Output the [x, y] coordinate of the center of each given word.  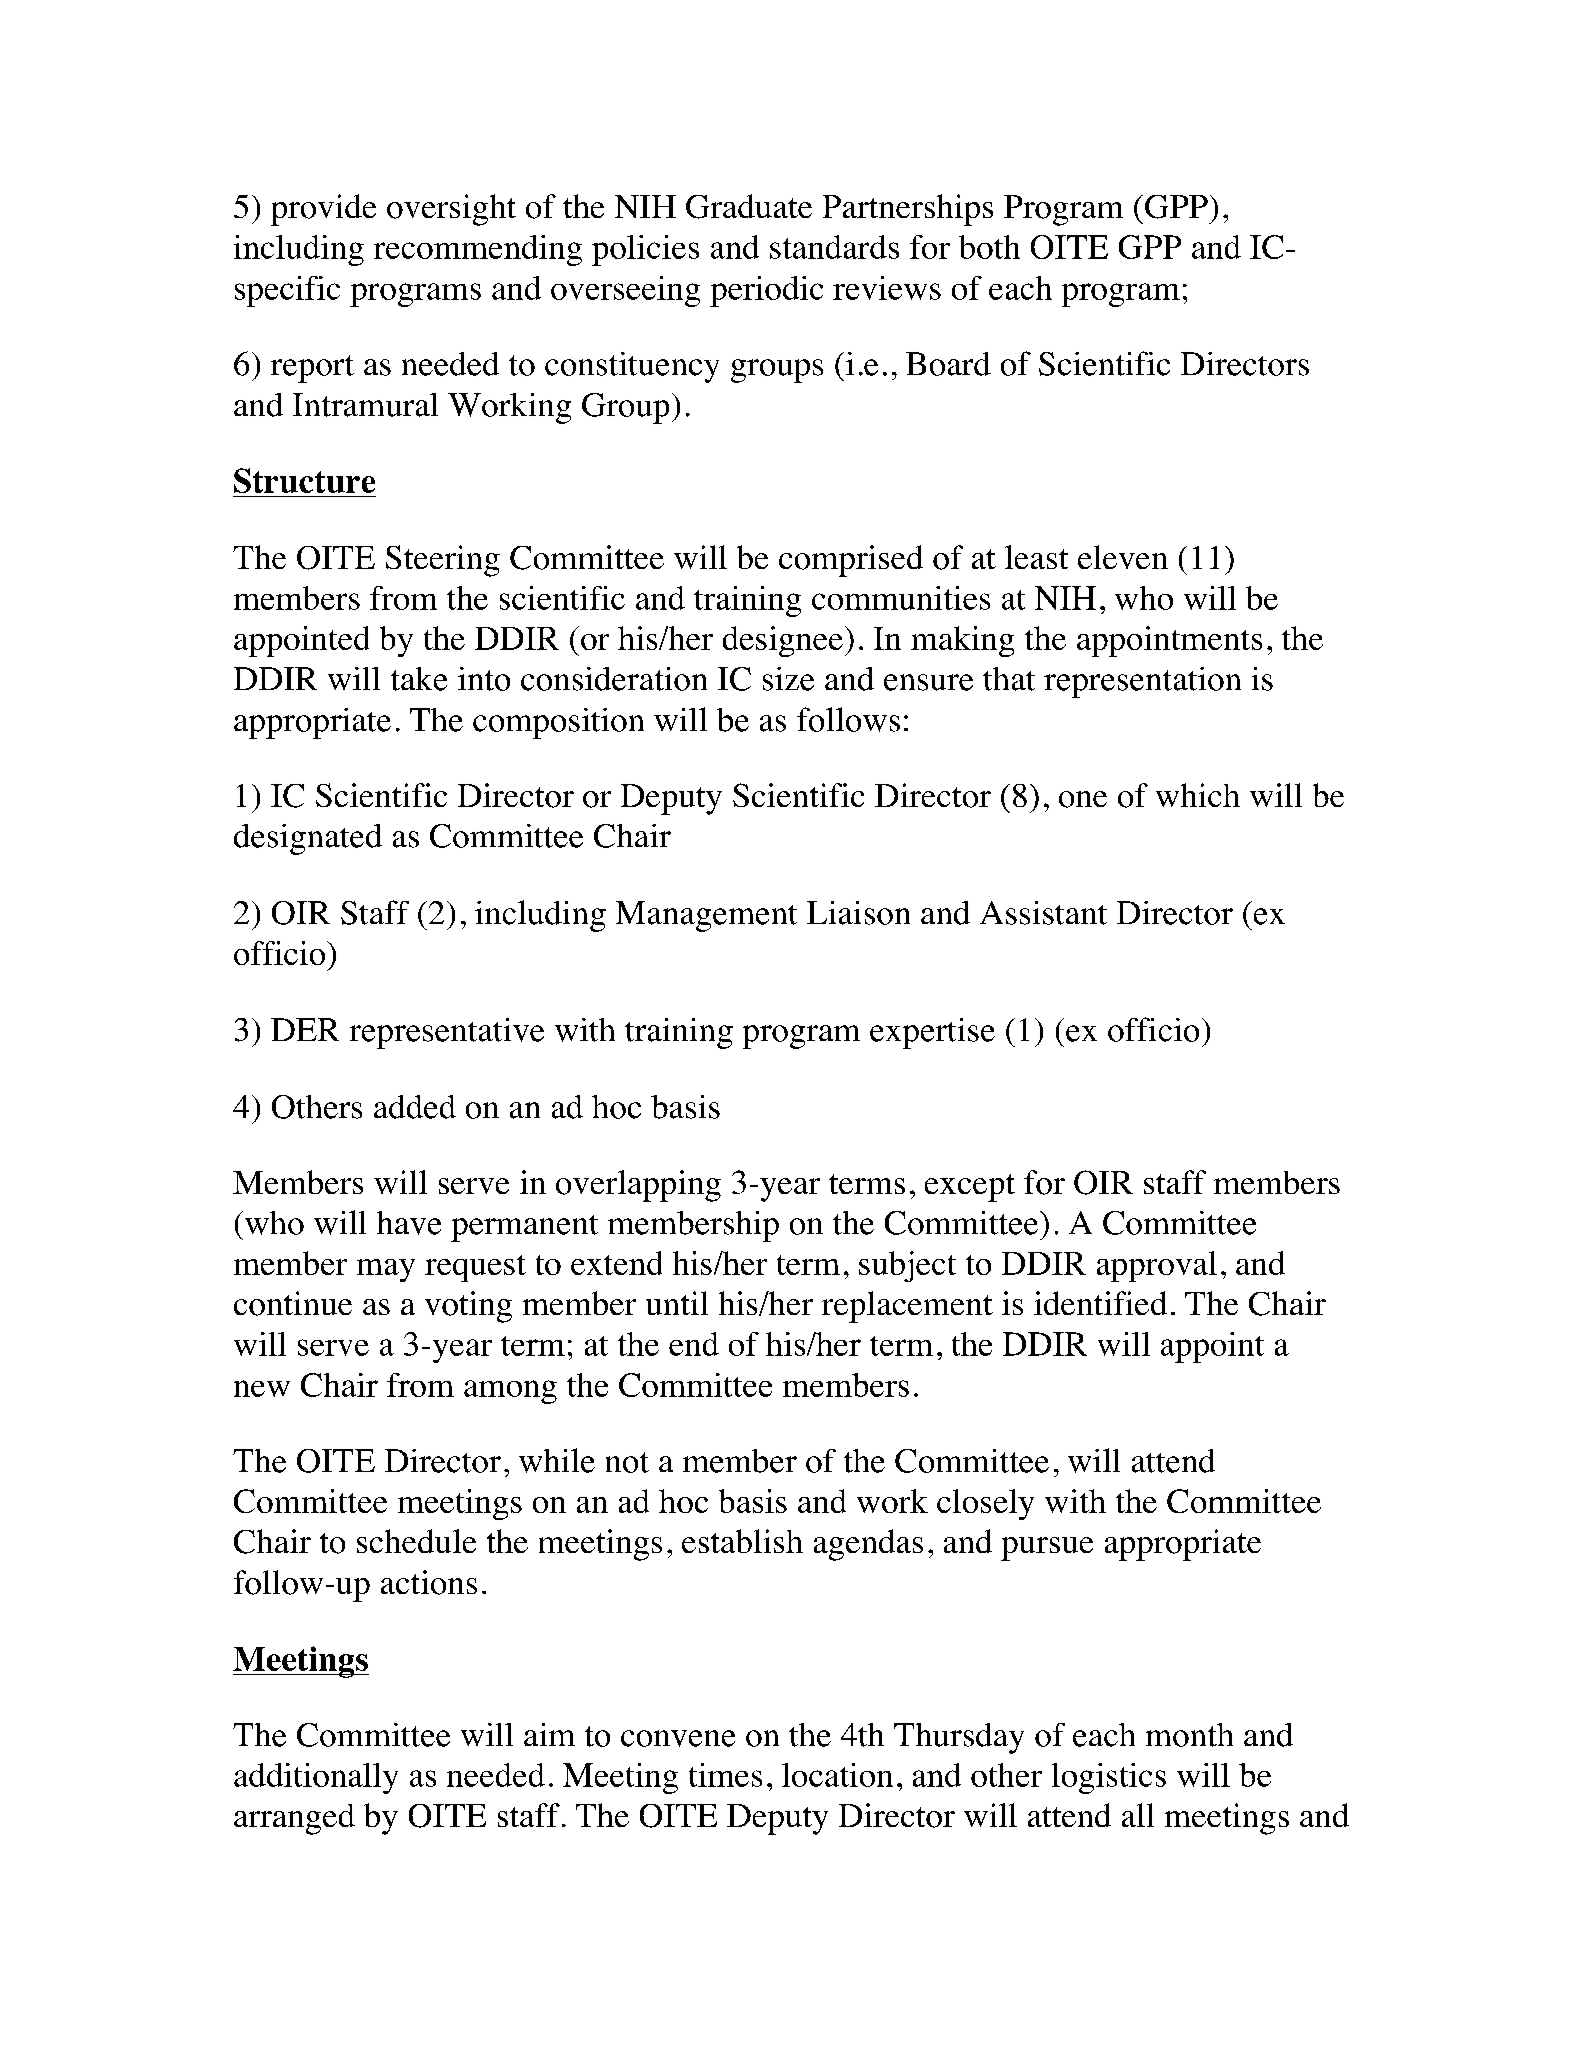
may [386, 1270]
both [989, 247]
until [677, 1303]
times [725, 1775]
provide [323, 210]
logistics [1109, 1778]
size [788, 679]
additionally [316, 1778]
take [419, 679]
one [1083, 799]
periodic [766, 291]
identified [1100, 1303]
